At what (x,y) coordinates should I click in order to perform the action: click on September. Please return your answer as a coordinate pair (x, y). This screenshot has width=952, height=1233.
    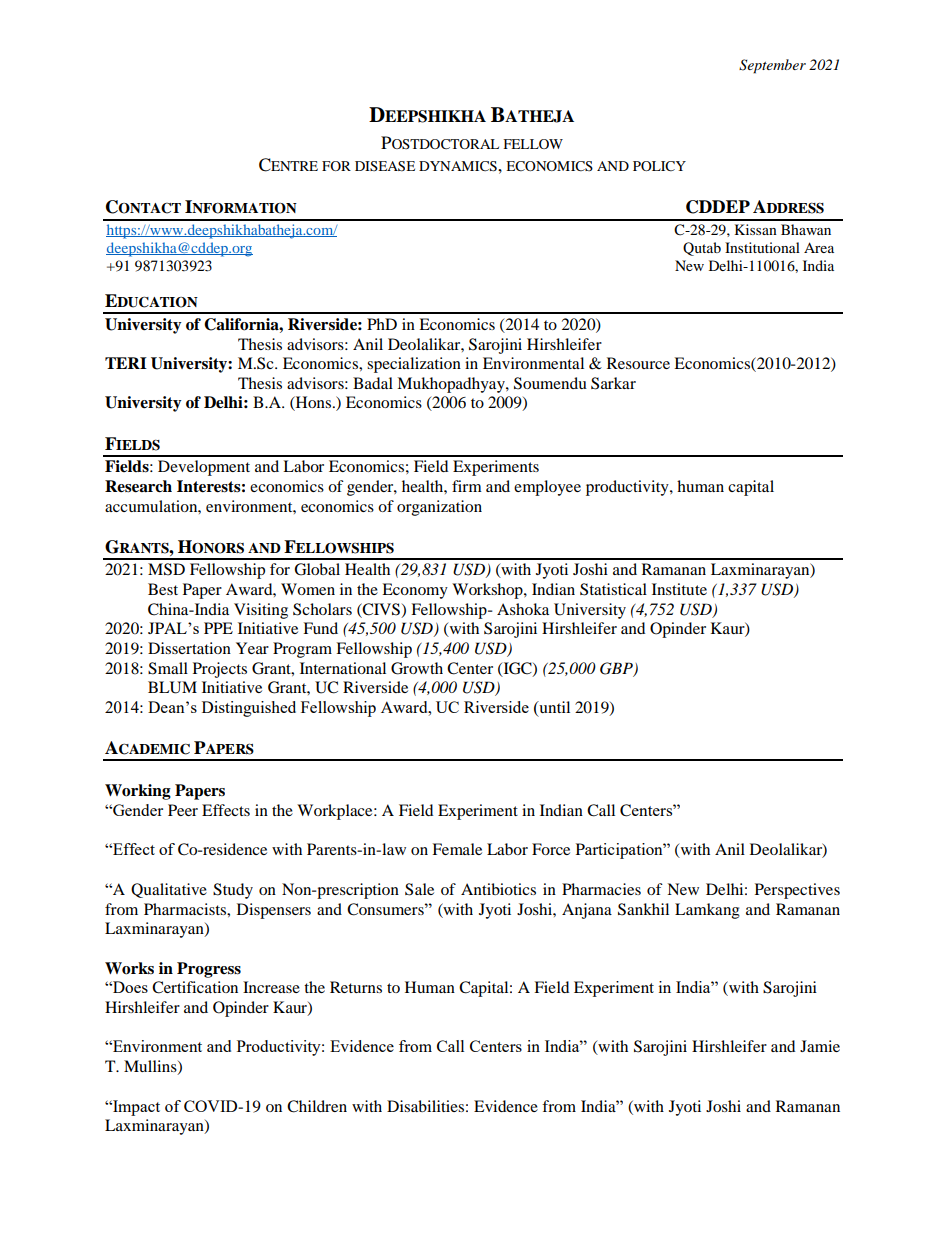
    Looking at the image, I should click on (772, 66).
